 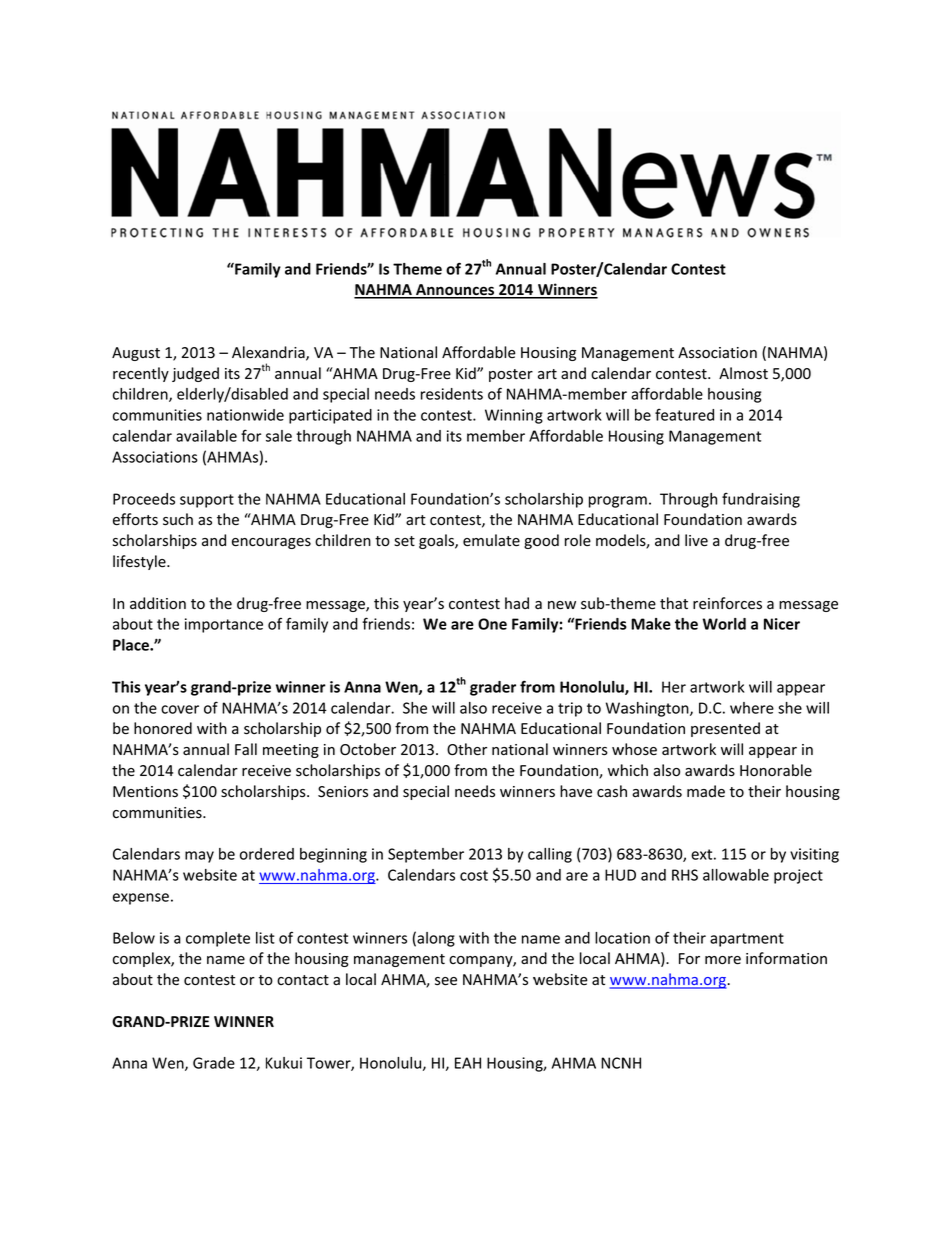 I want to click on Other, so click(x=467, y=749).
